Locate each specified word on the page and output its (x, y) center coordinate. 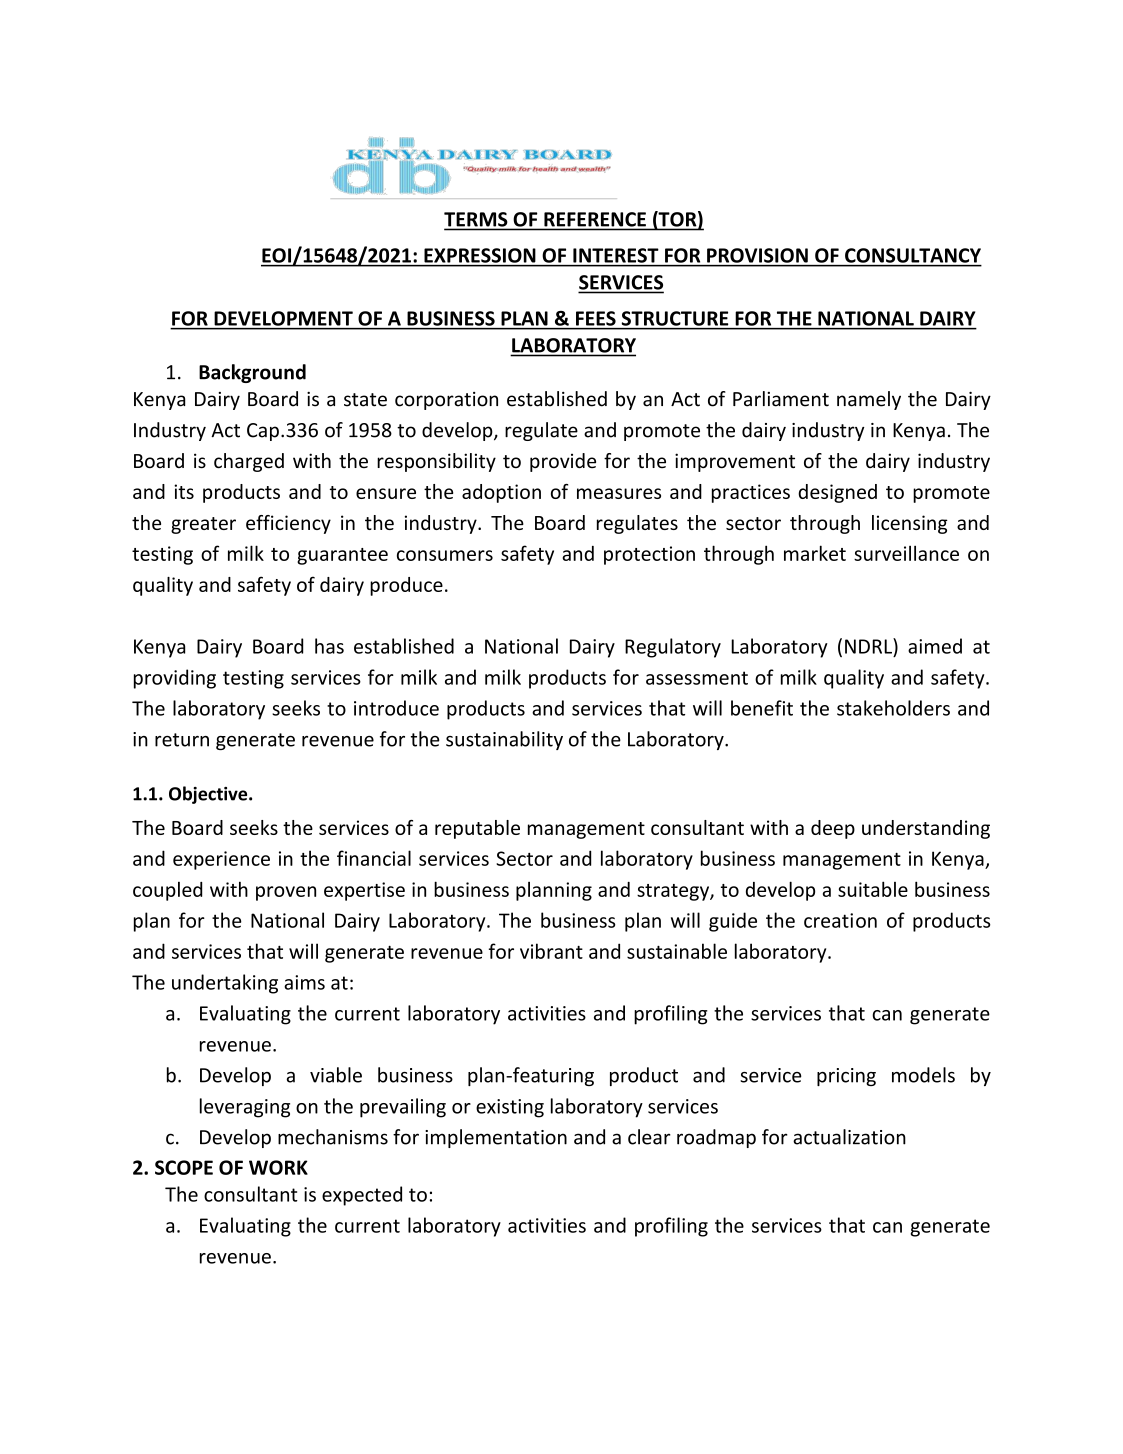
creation (840, 920)
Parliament (781, 399)
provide (563, 462)
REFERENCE (595, 219)
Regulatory (673, 648)
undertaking (225, 984)
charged (249, 462)
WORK (278, 1167)
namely (869, 400)
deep (833, 829)
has (329, 646)
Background (252, 373)
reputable (477, 829)
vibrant (551, 951)
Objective (209, 795)
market (815, 553)
